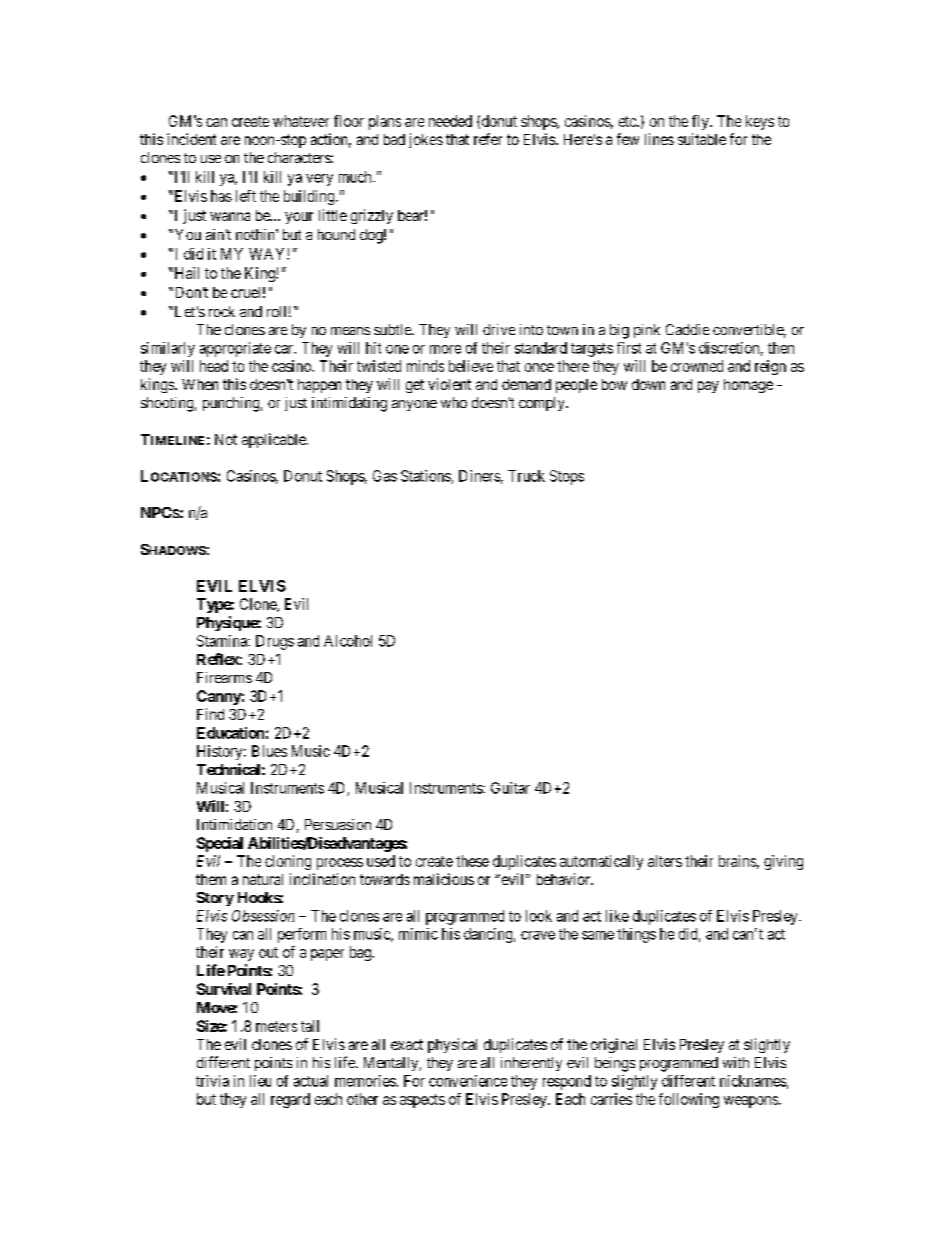 The width and height of the screenshot is (952, 1233). I want to click on Truck, so click(526, 476).
